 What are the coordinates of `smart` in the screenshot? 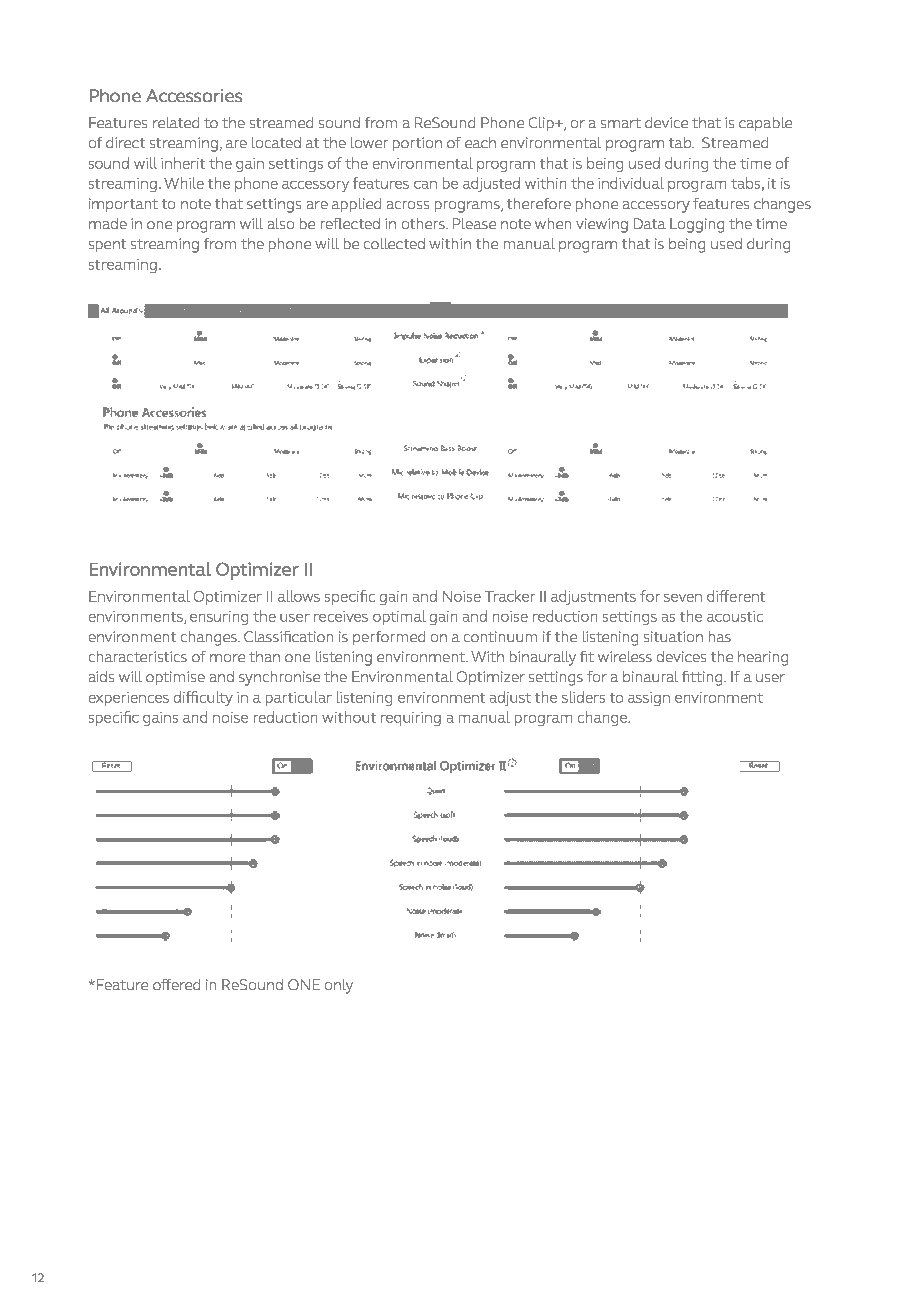 It's located at (621, 123).
